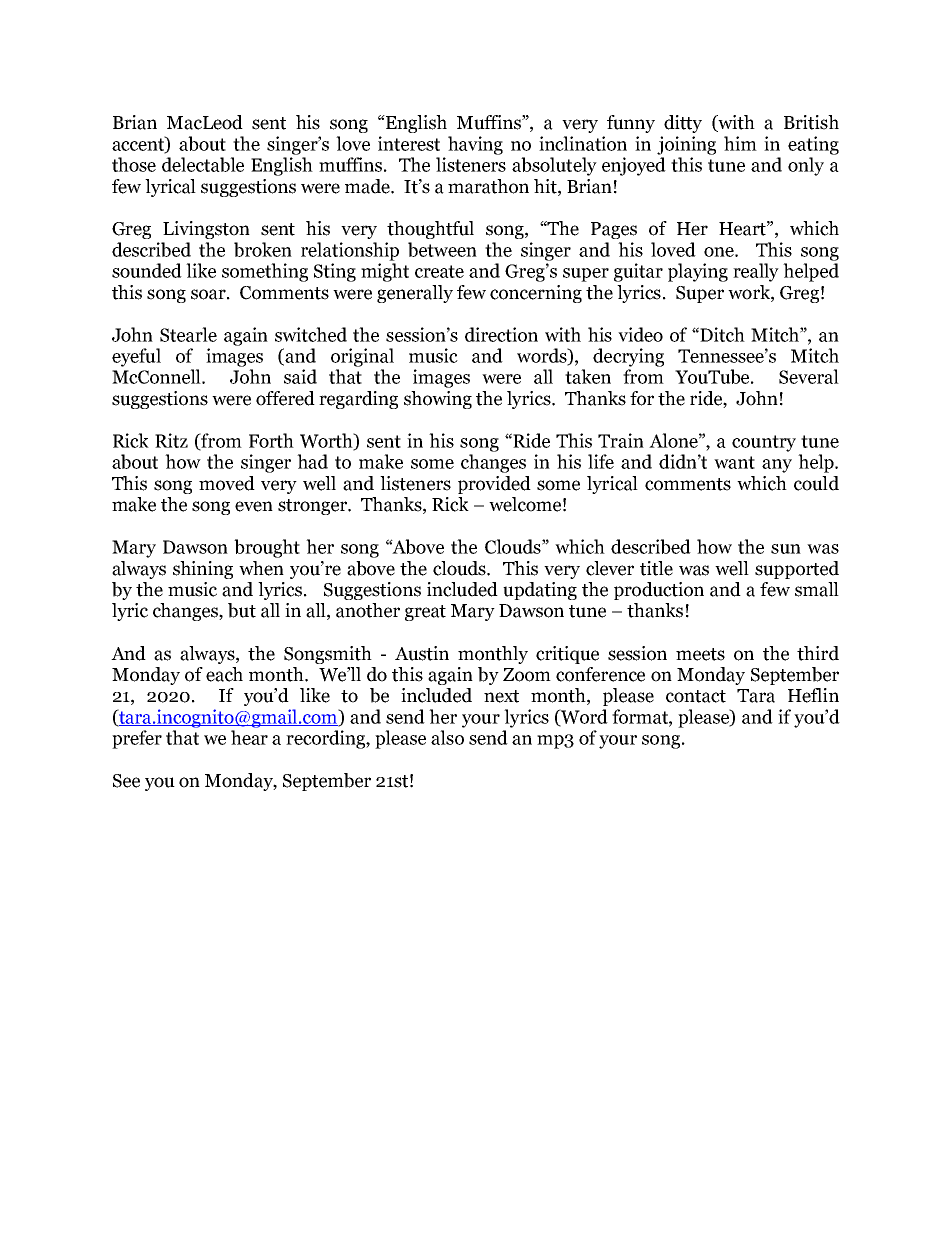  Describe the element at coordinates (171, 440) in the document. I see `Ritz` at that location.
